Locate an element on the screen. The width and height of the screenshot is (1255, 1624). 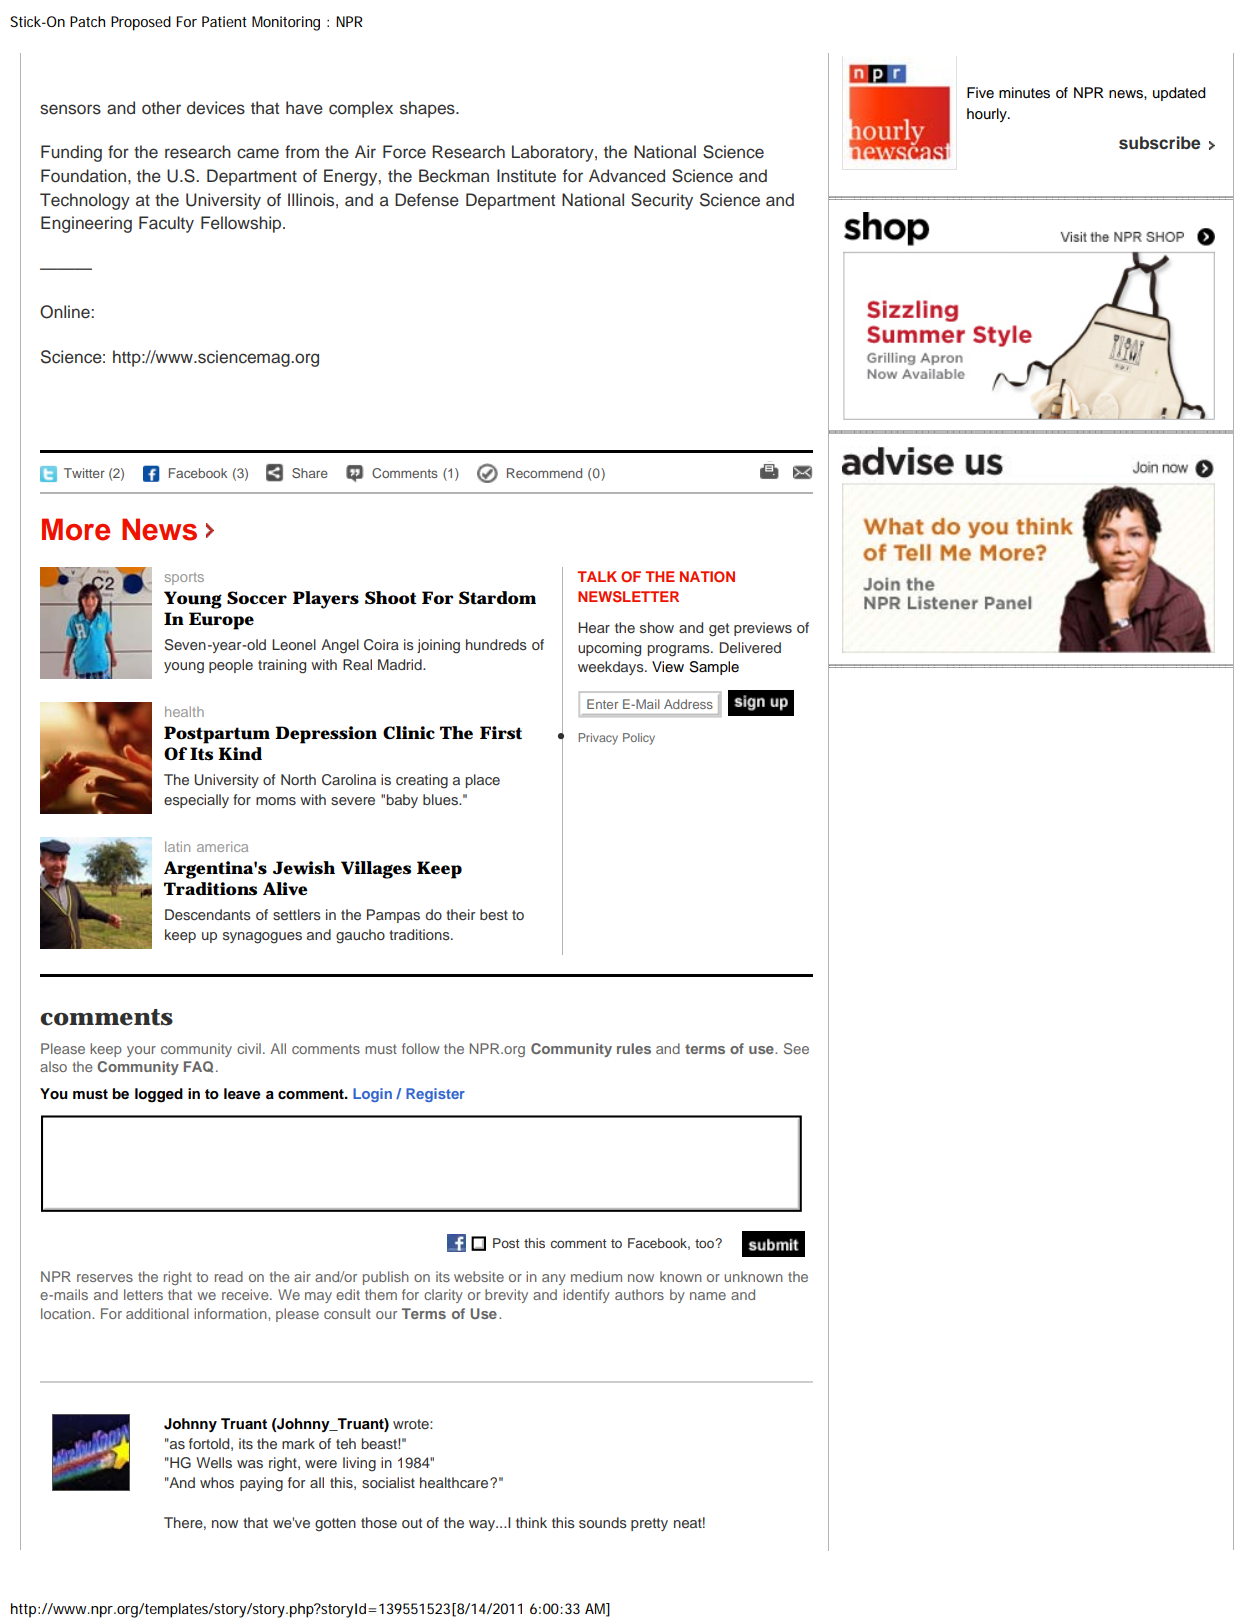
sounds is located at coordinates (603, 1522).
